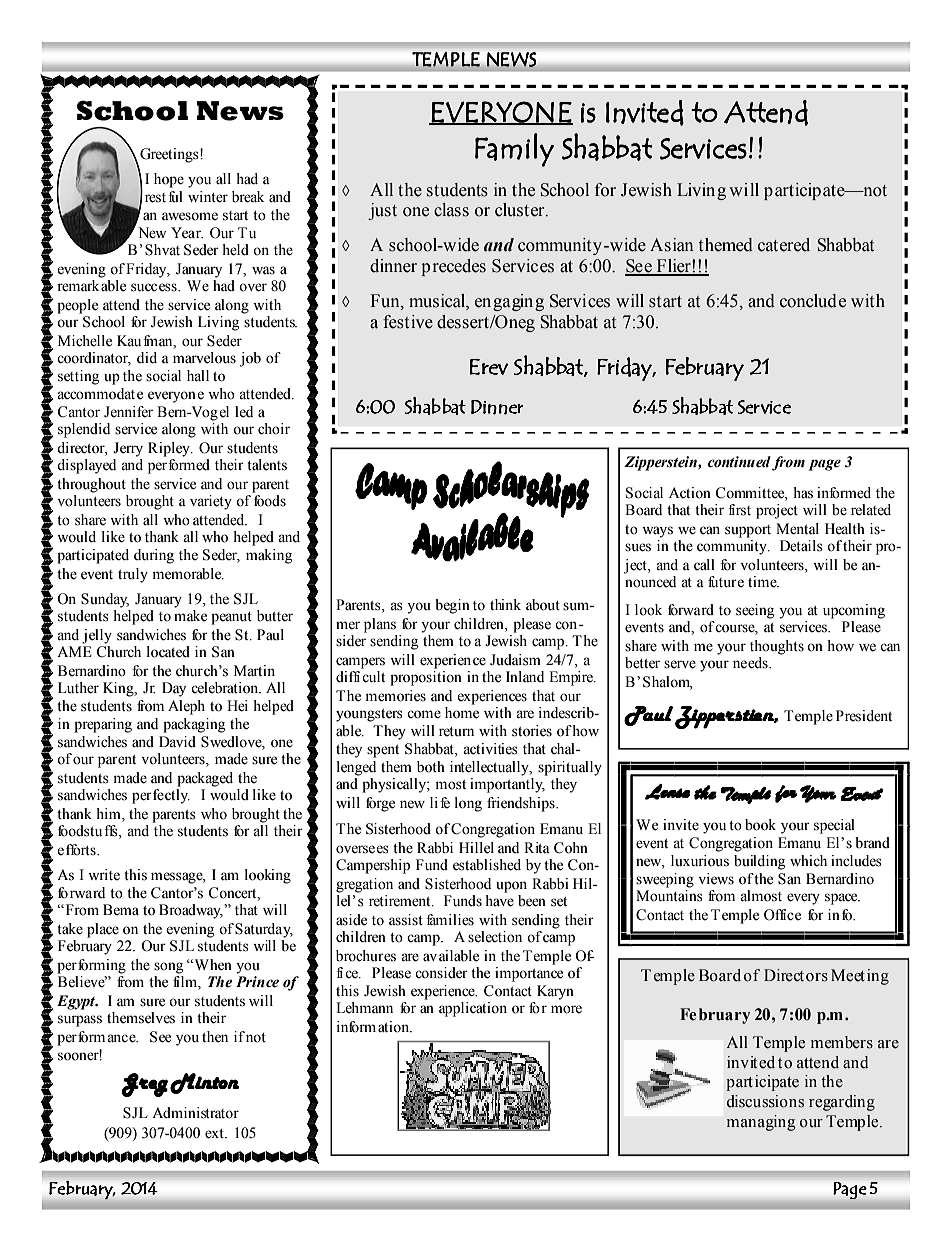 The width and height of the screenshot is (952, 1233). What do you see at coordinates (490, 749) in the screenshot?
I see `activities` at bounding box center [490, 749].
